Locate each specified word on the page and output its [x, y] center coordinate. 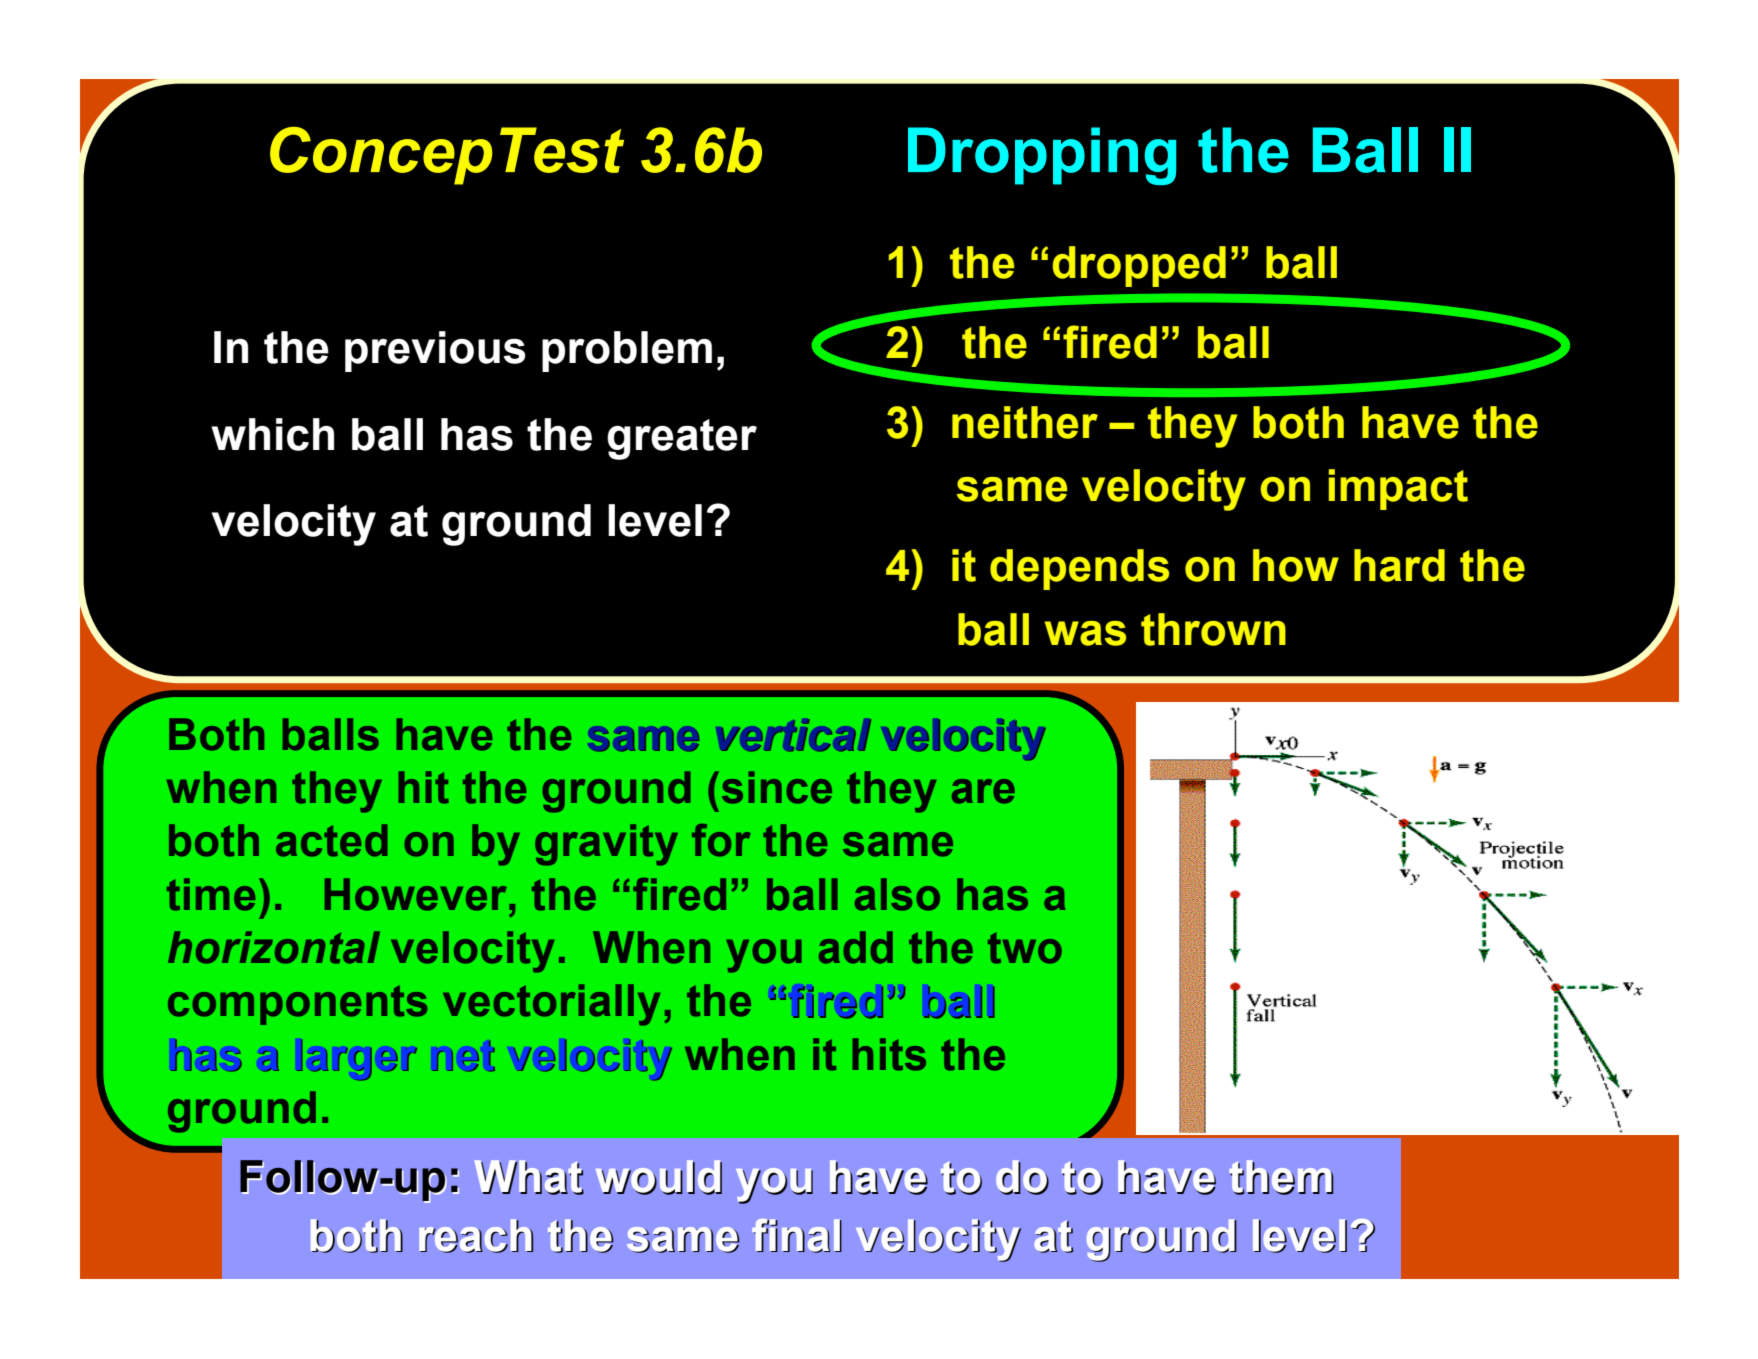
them [1281, 1177]
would [659, 1177]
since [777, 787]
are [983, 791]
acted [331, 840]
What [529, 1177]
